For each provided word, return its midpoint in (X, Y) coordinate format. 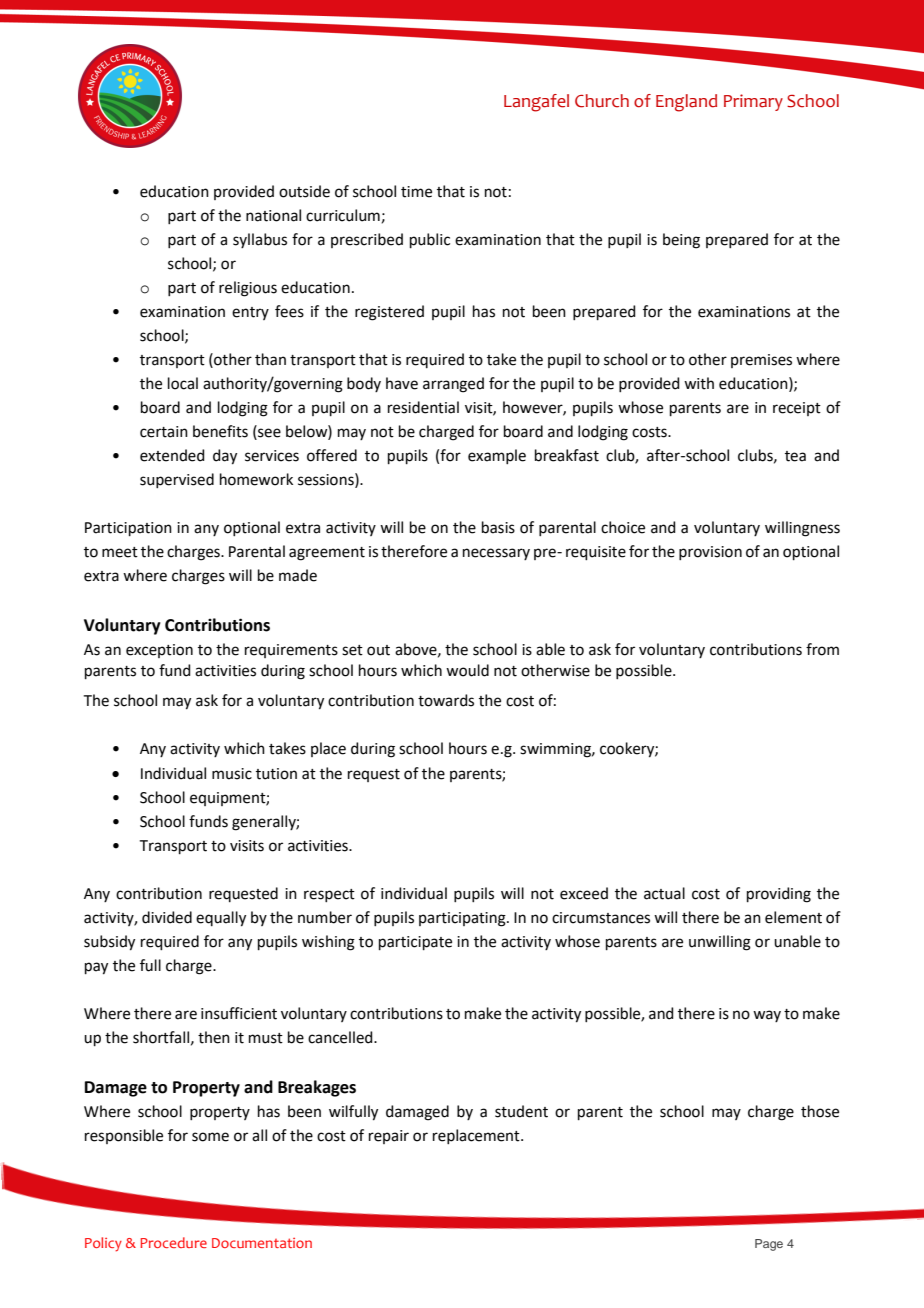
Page (769, 1245)
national (273, 215)
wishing (328, 943)
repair (389, 1137)
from (822, 649)
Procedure (173, 1242)
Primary (753, 102)
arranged (453, 385)
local (183, 383)
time (416, 192)
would (467, 670)
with (699, 383)
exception (159, 651)
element (793, 917)
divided (167, 917)
